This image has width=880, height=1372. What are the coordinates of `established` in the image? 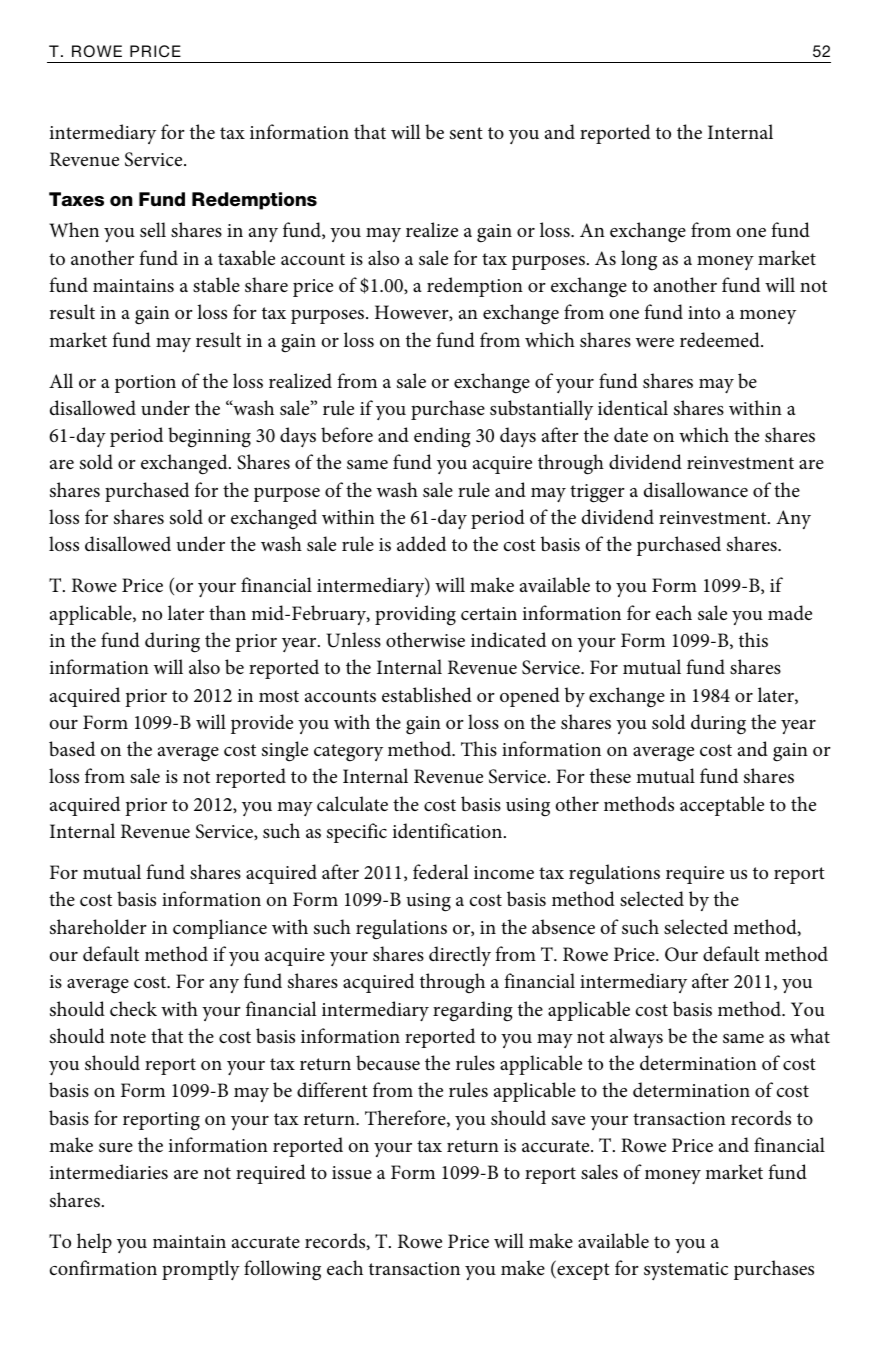 It's located at (427, 695).
